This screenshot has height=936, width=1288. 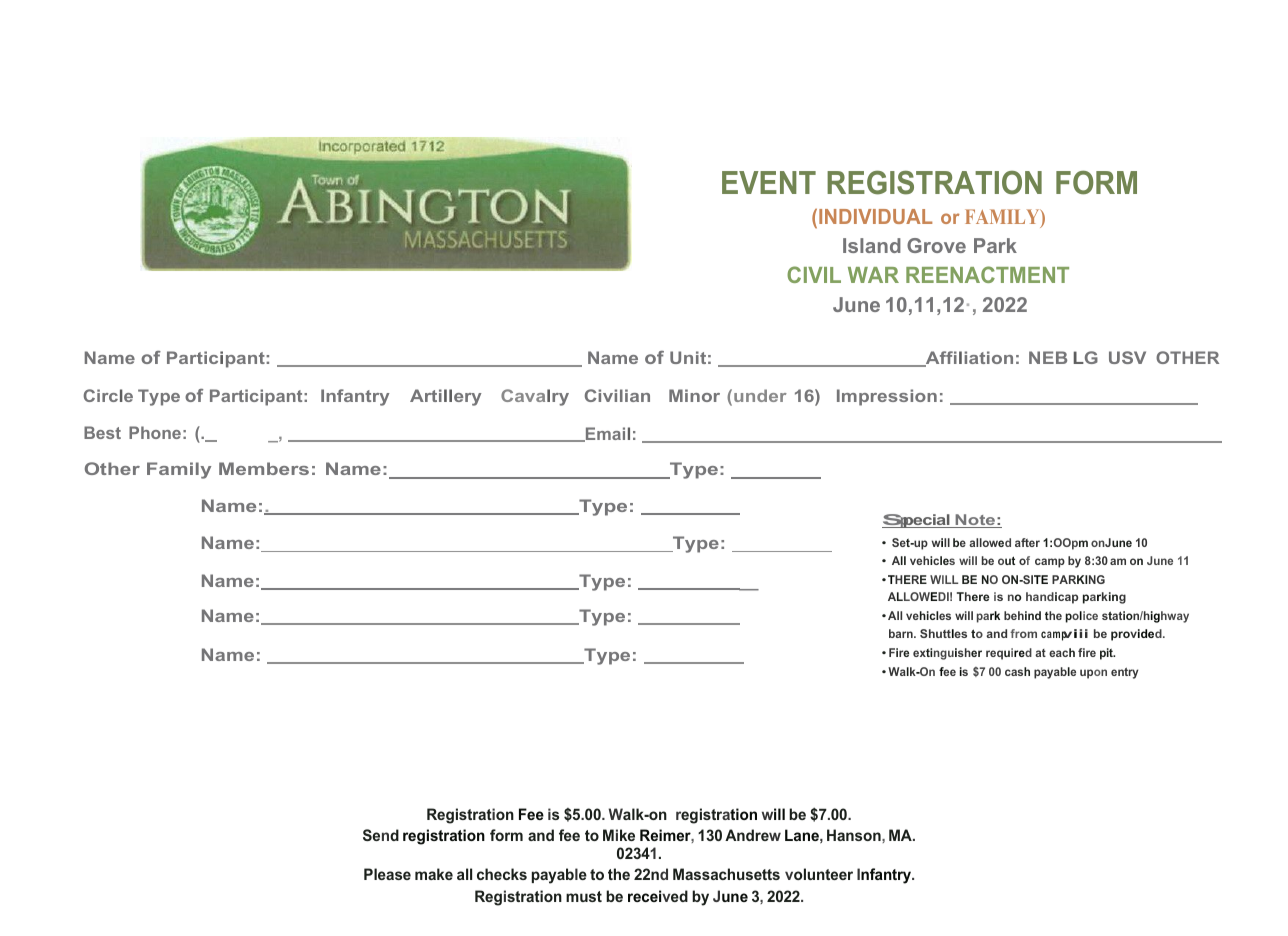 What do you see at coordinates (875, 216) in the screenshot?
I see `INDIVIDUAL` at bounding box center [875, 216].
